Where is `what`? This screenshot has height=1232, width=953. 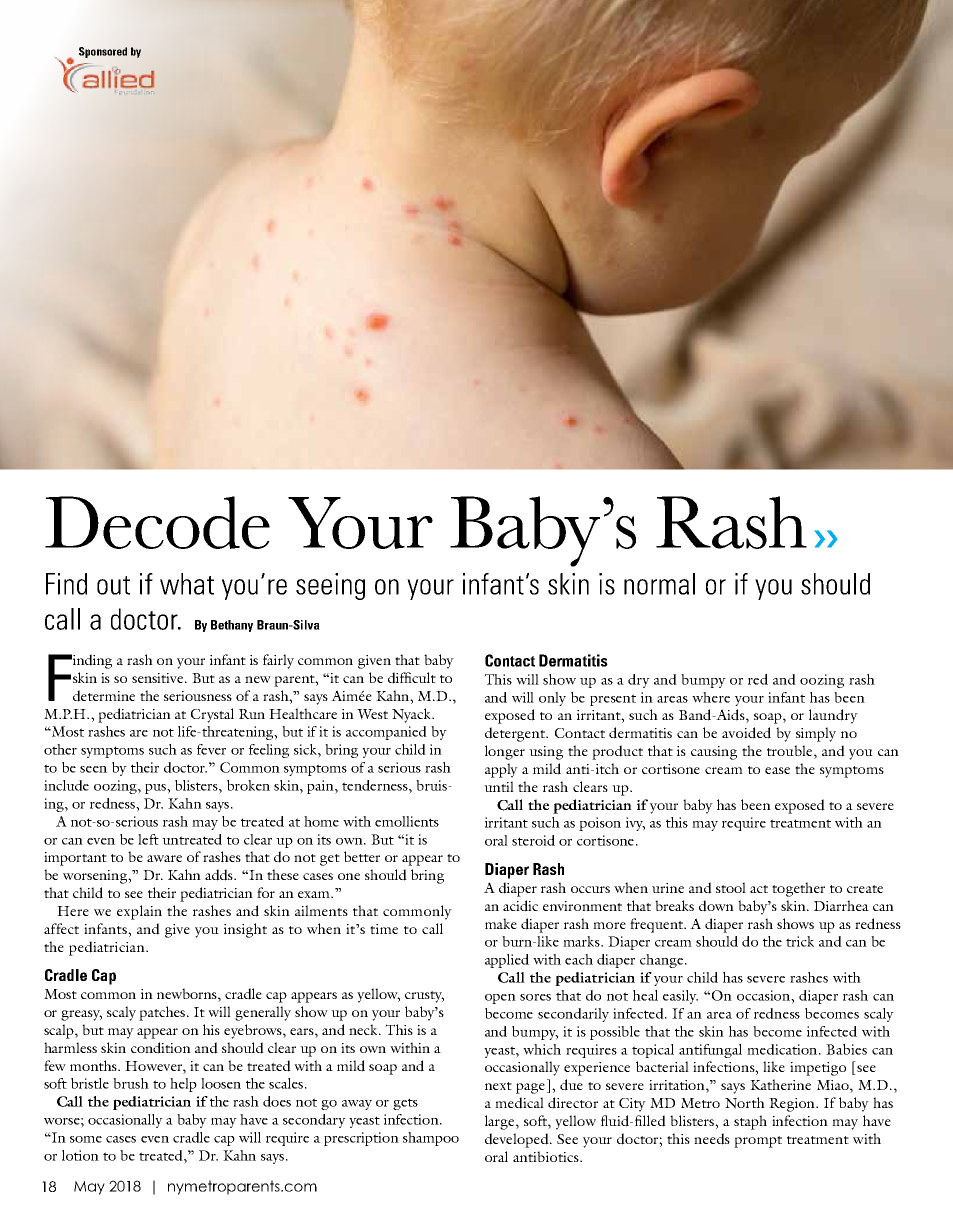
what is located at coordinates (187, 584).
